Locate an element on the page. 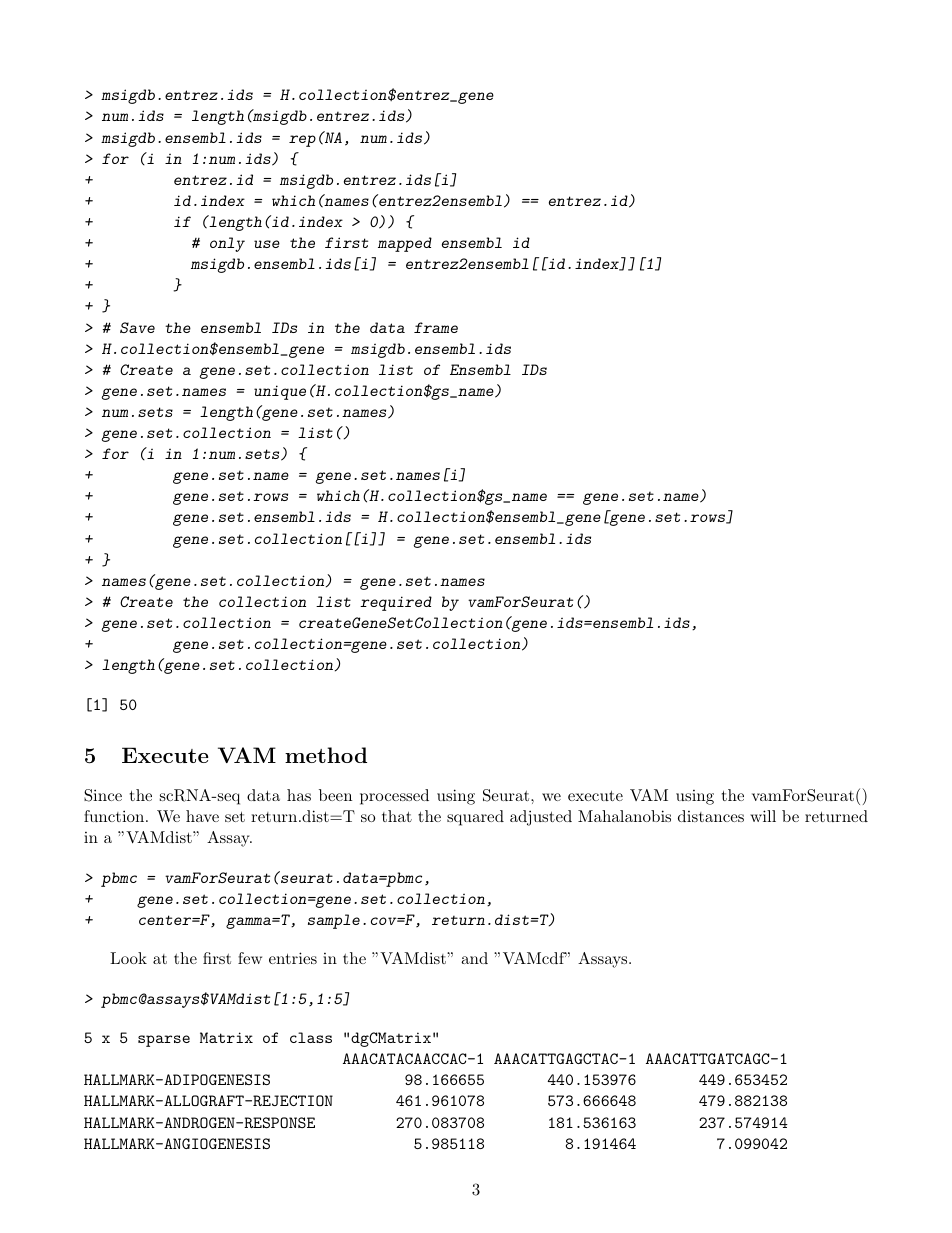 The height and width of the image is (1233, 952). sparse is located at coordinates (164, 1041).
